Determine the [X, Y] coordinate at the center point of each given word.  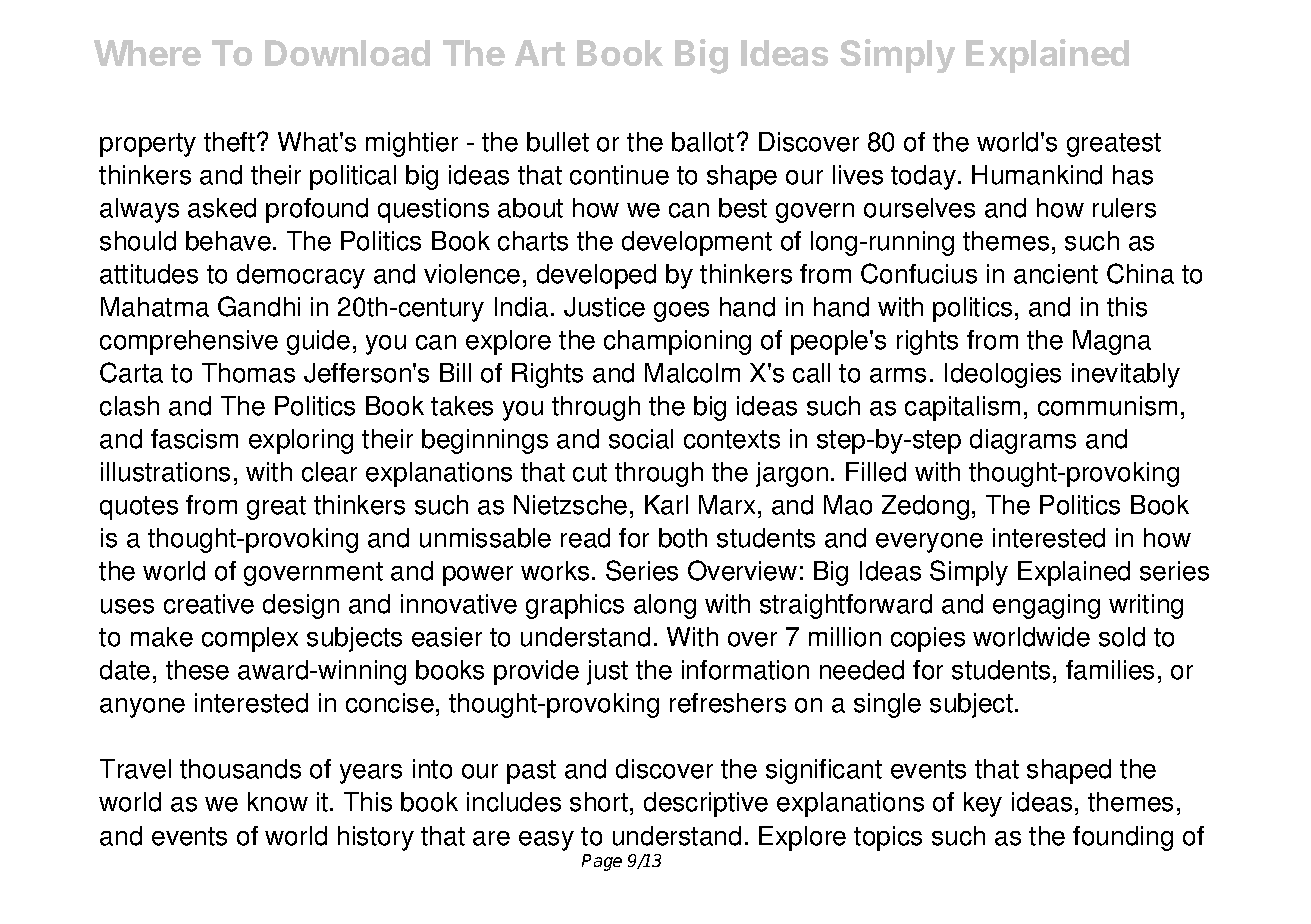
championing [677, 342]
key [983, 804]
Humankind [1037, 175]
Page [602, 862]
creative [209, 604]
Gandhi [259, 306]
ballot [703, 142]
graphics [575, 606]
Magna [1112, 342]
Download [347, 53]
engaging [1046, 606]
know [278, 802]
